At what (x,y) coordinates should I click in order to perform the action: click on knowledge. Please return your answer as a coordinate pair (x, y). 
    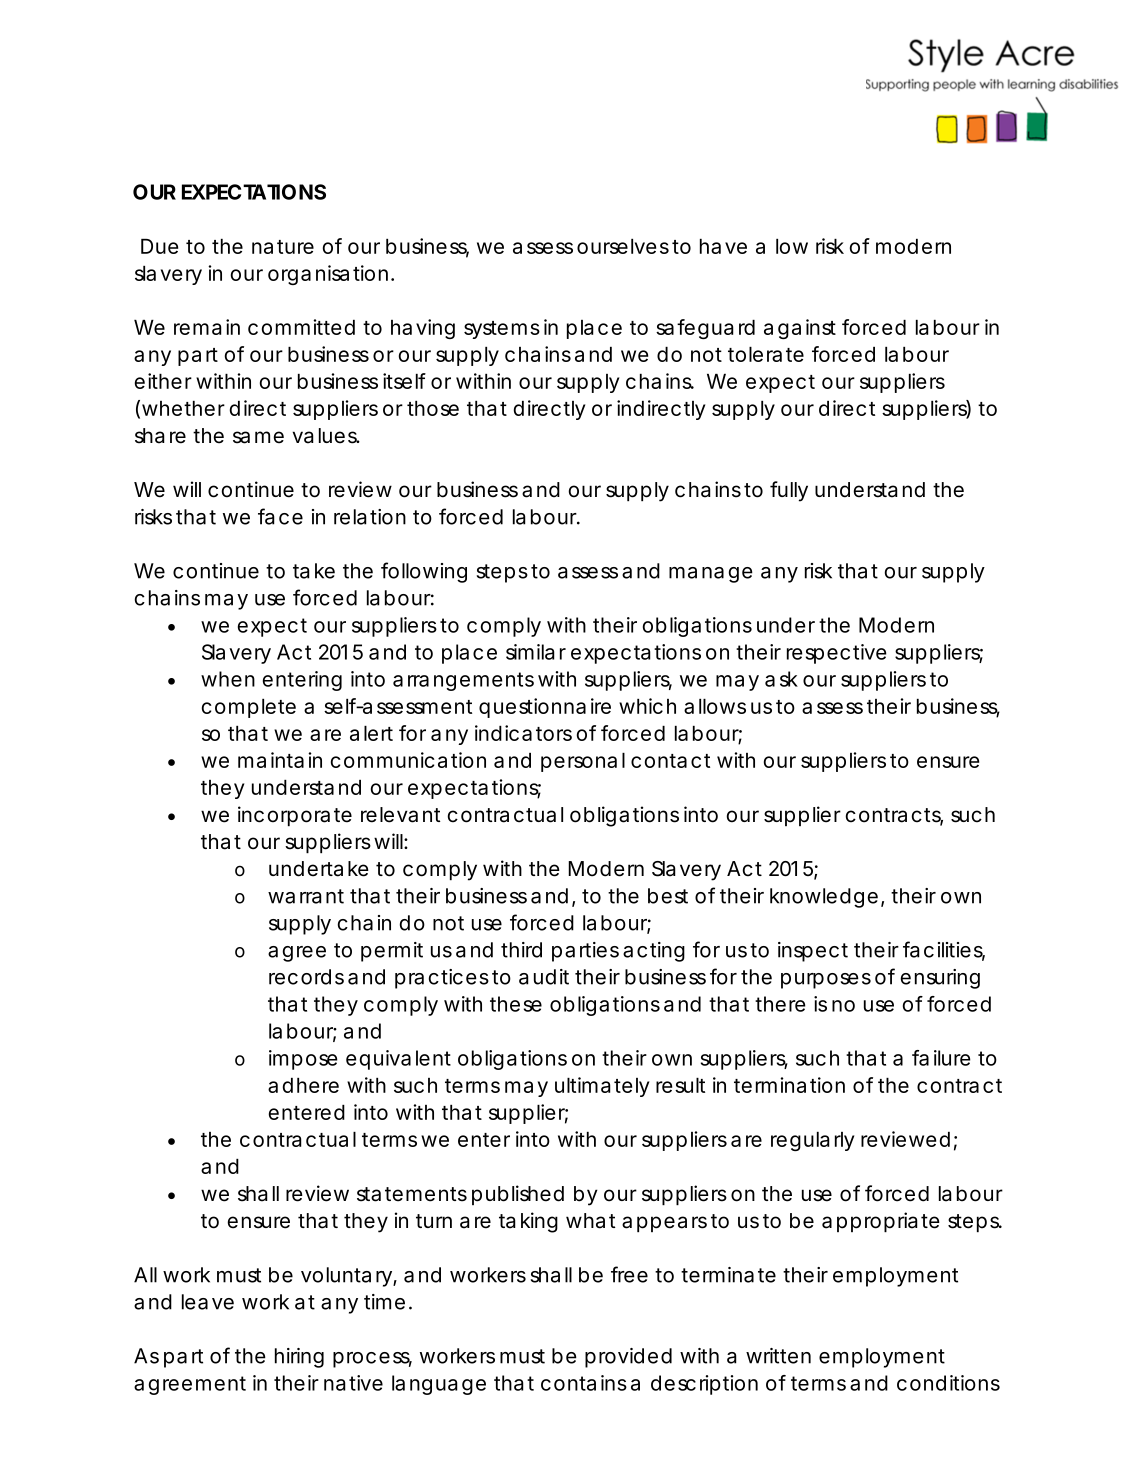
    Looking at the image, I should click on (824, 898).
